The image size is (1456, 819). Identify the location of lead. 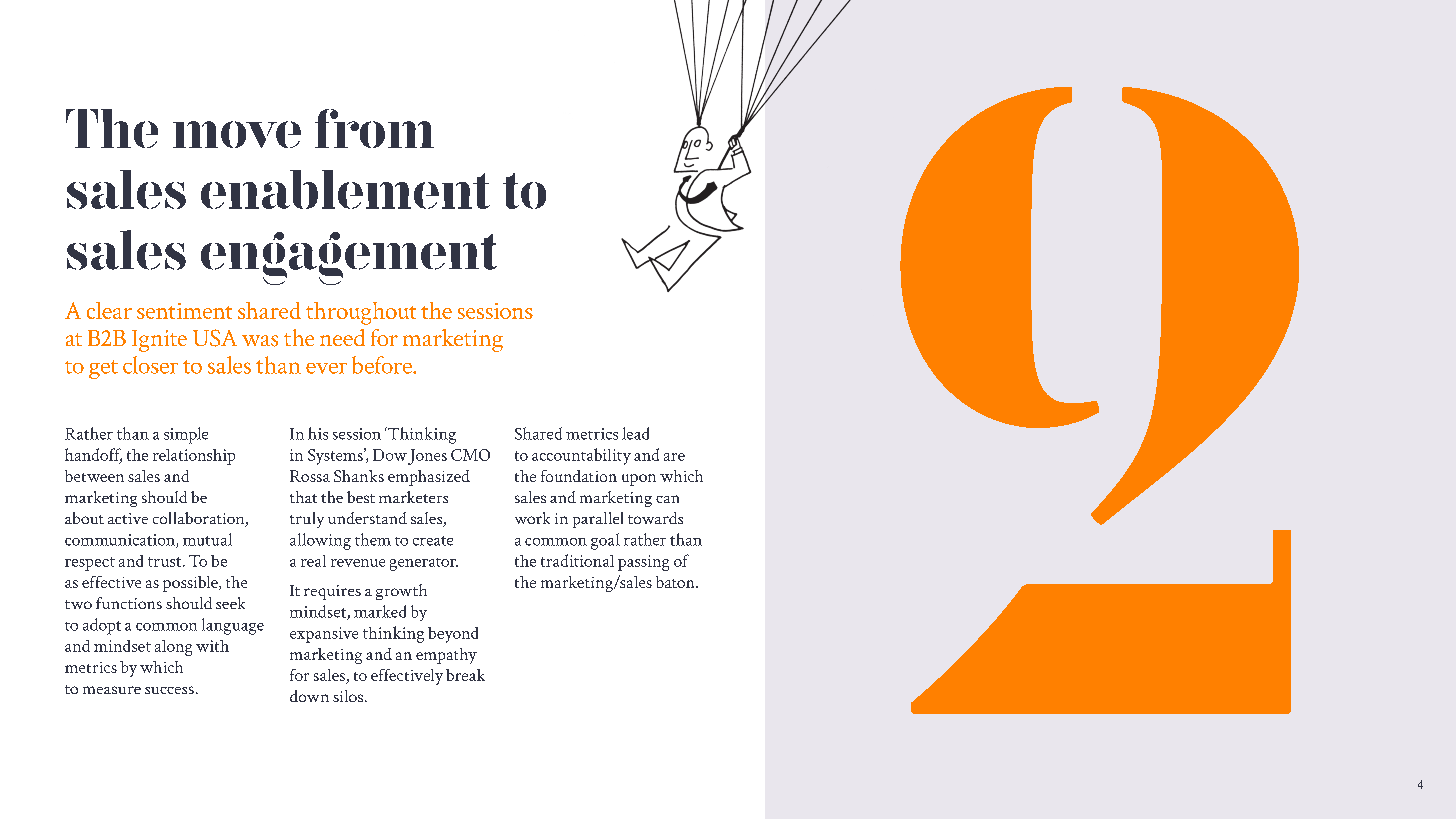
(635, 433).
